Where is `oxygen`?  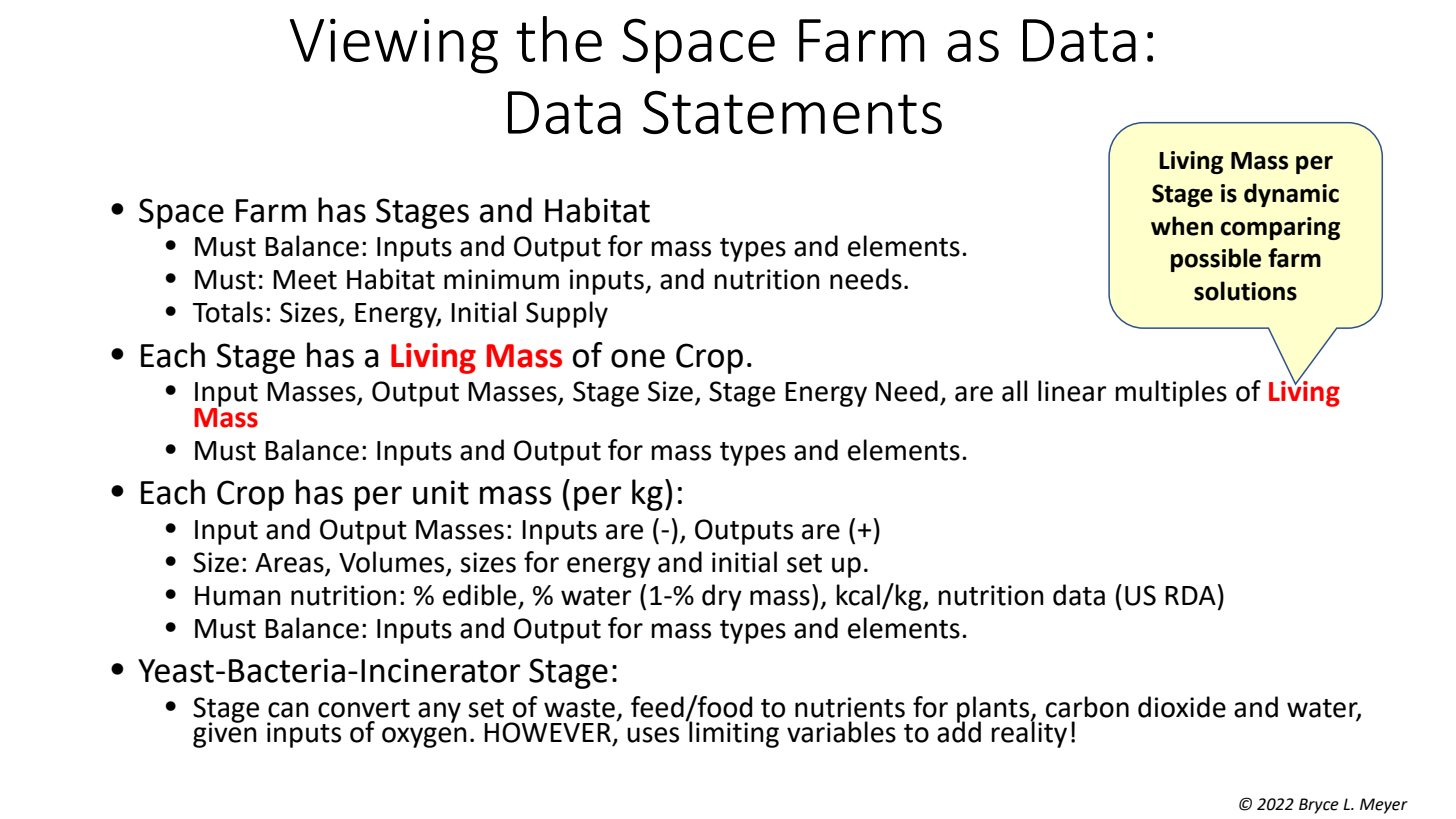
oxygen is located at coordinates (424, 737).
